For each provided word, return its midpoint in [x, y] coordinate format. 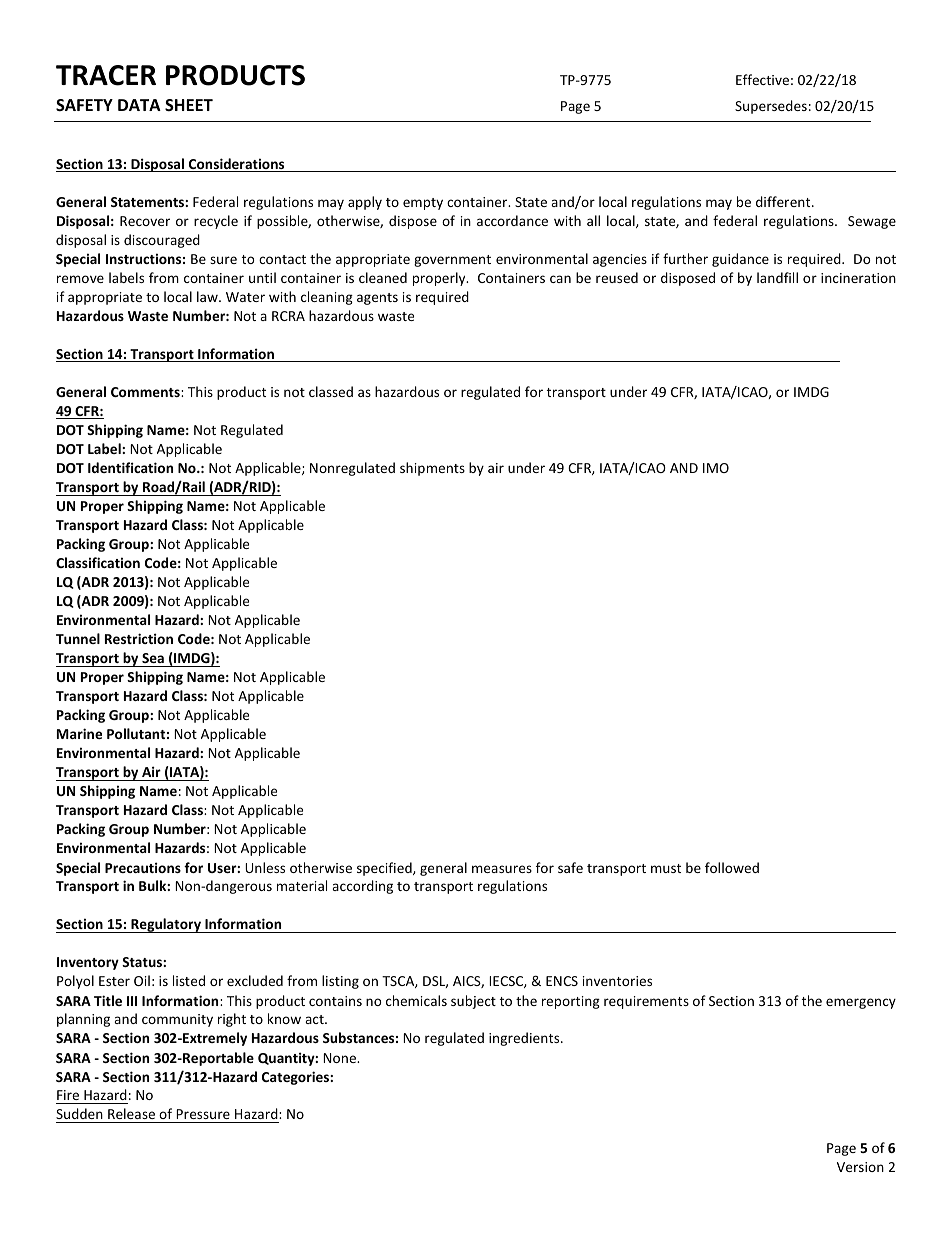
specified [385, 869]
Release [131, 1115]
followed [732, 867]
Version [860, 1167]
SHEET [189, 105]
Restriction [139, 638]
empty [423, 204]
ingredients [525, 1039]
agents [377, 299]
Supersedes [771, 107]
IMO [716, 468]
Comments [146, 392]
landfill [777, 277]
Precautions [143, 867]
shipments [432, 469]
